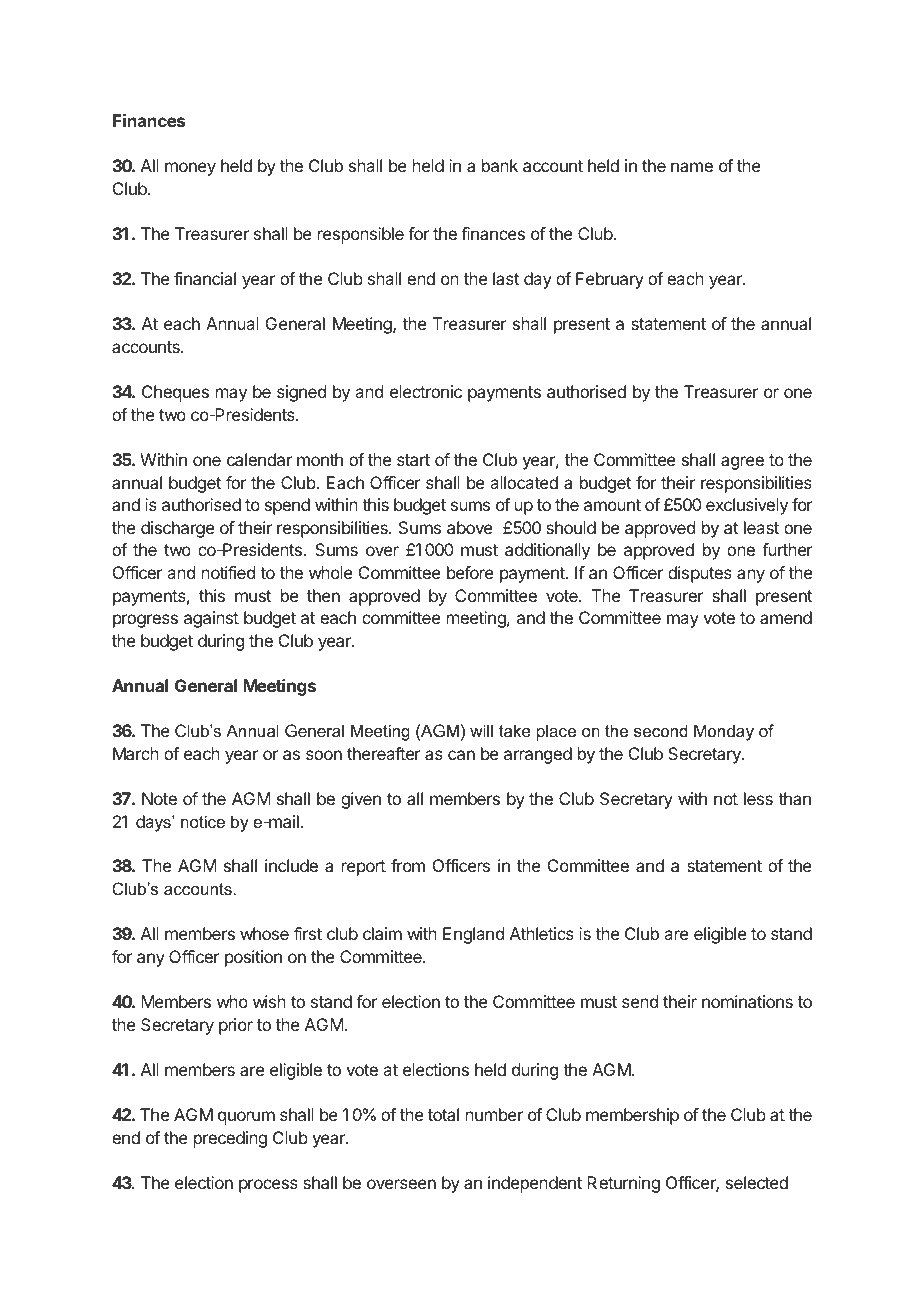 The image size is (924, 1307). I want to click on total, so click(443, 1114).
